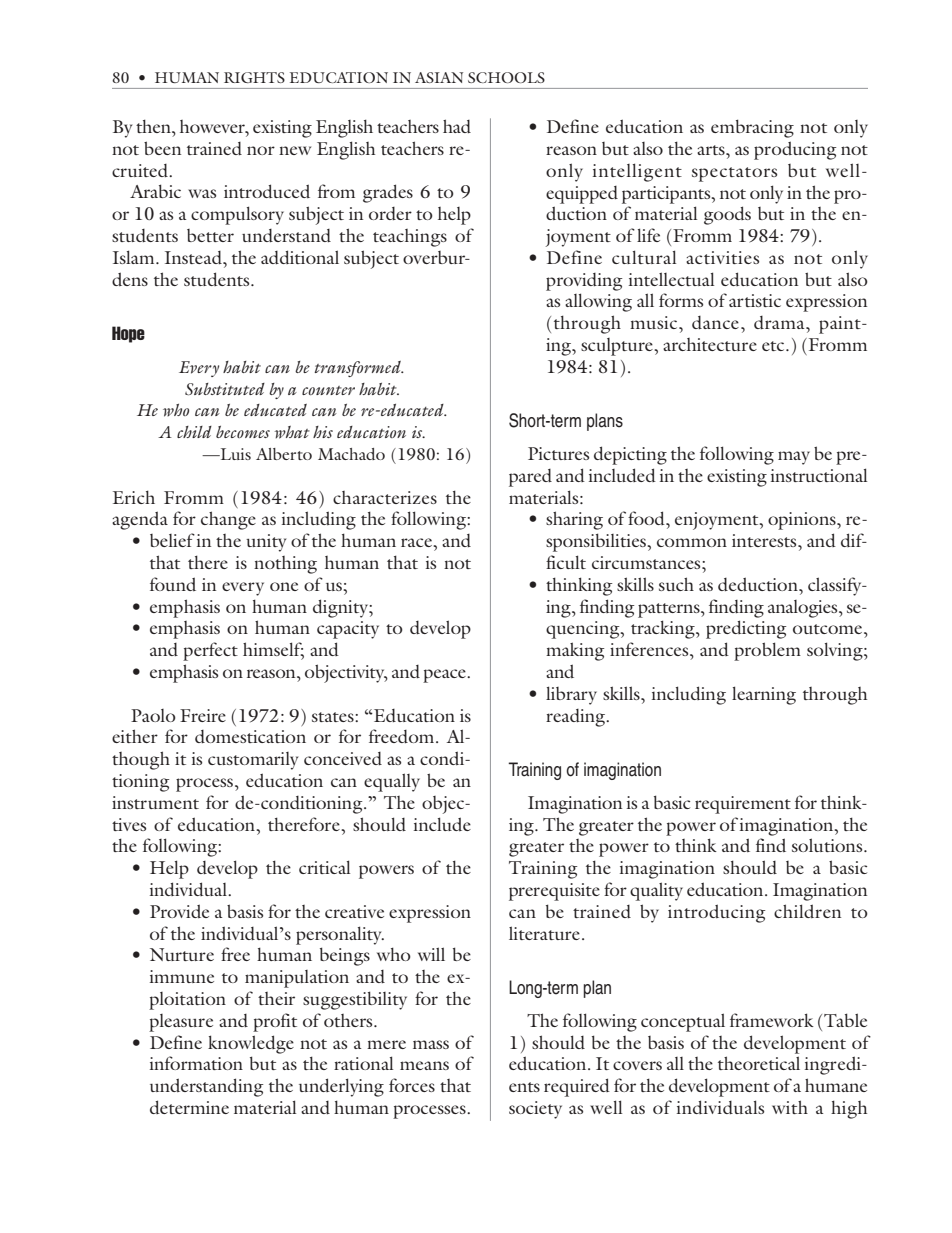 This page has height=1233, width=952. What do you see at coordinates (254, 77) in the page?
I see `RIGHTS` at bounding box center [254, 77].
